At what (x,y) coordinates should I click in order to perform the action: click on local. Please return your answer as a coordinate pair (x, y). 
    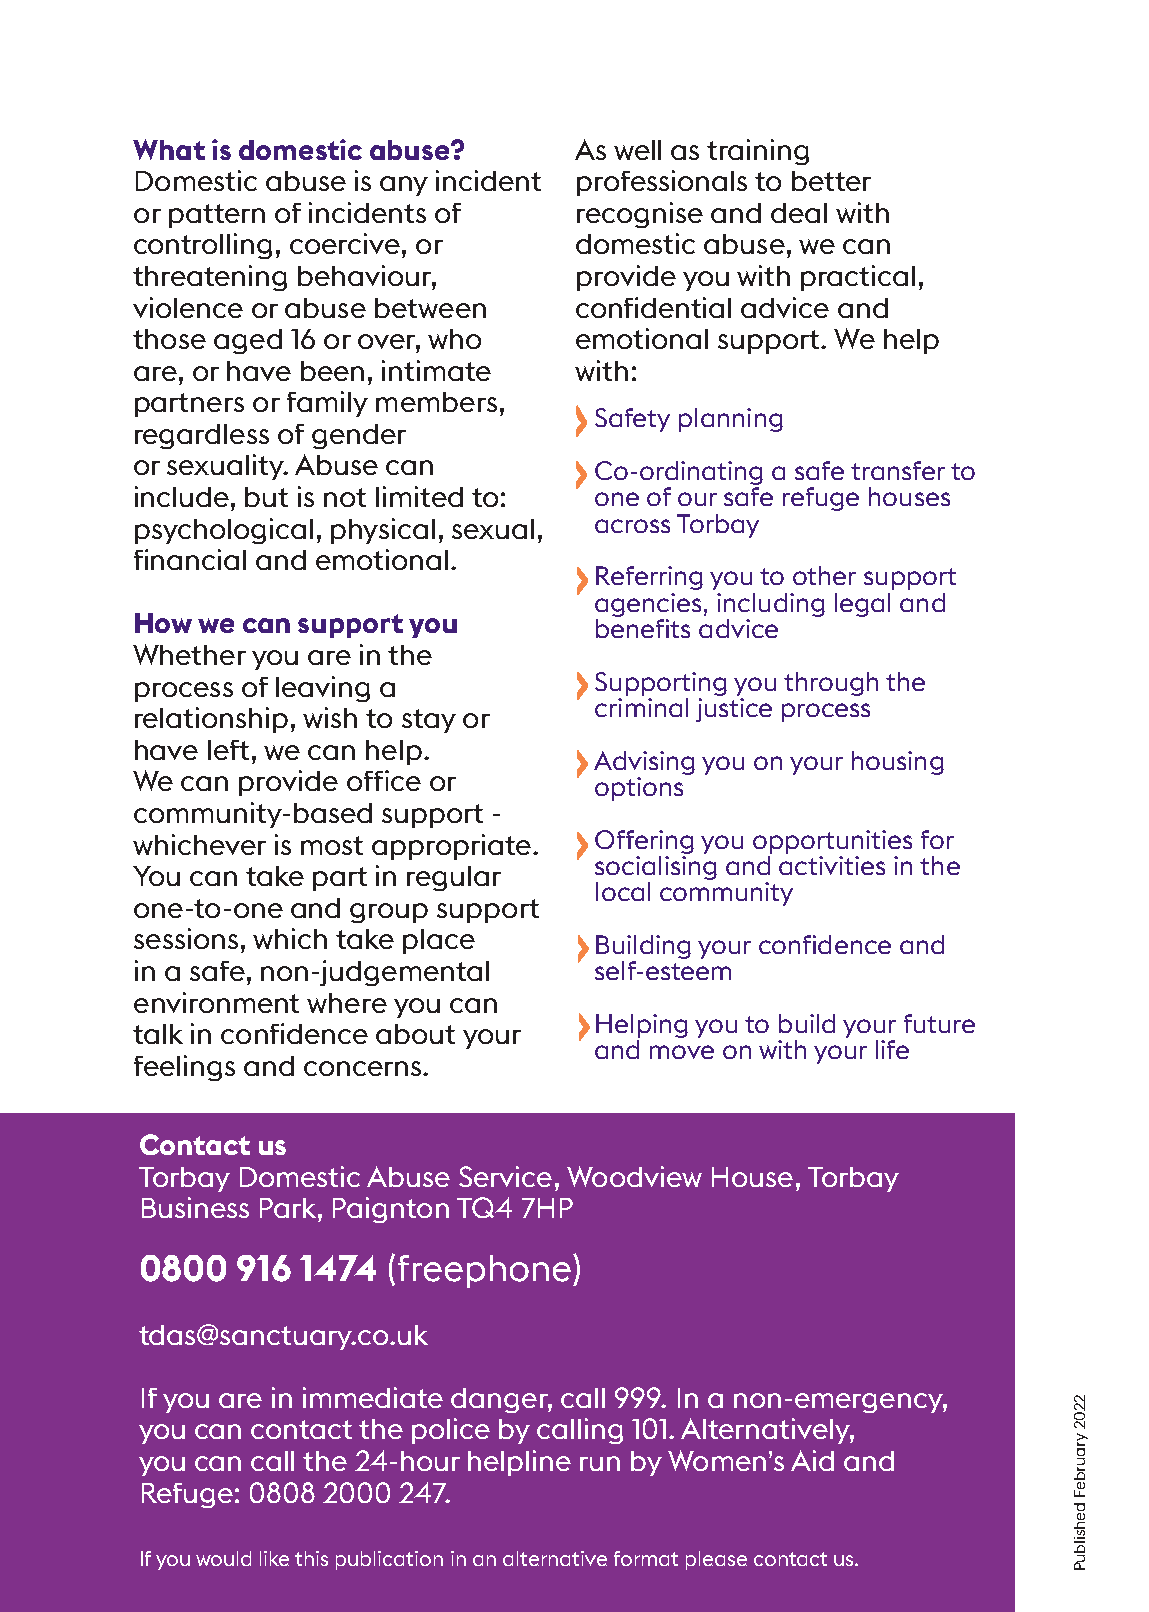
    Looking at the image, I should click on (623, 891).
